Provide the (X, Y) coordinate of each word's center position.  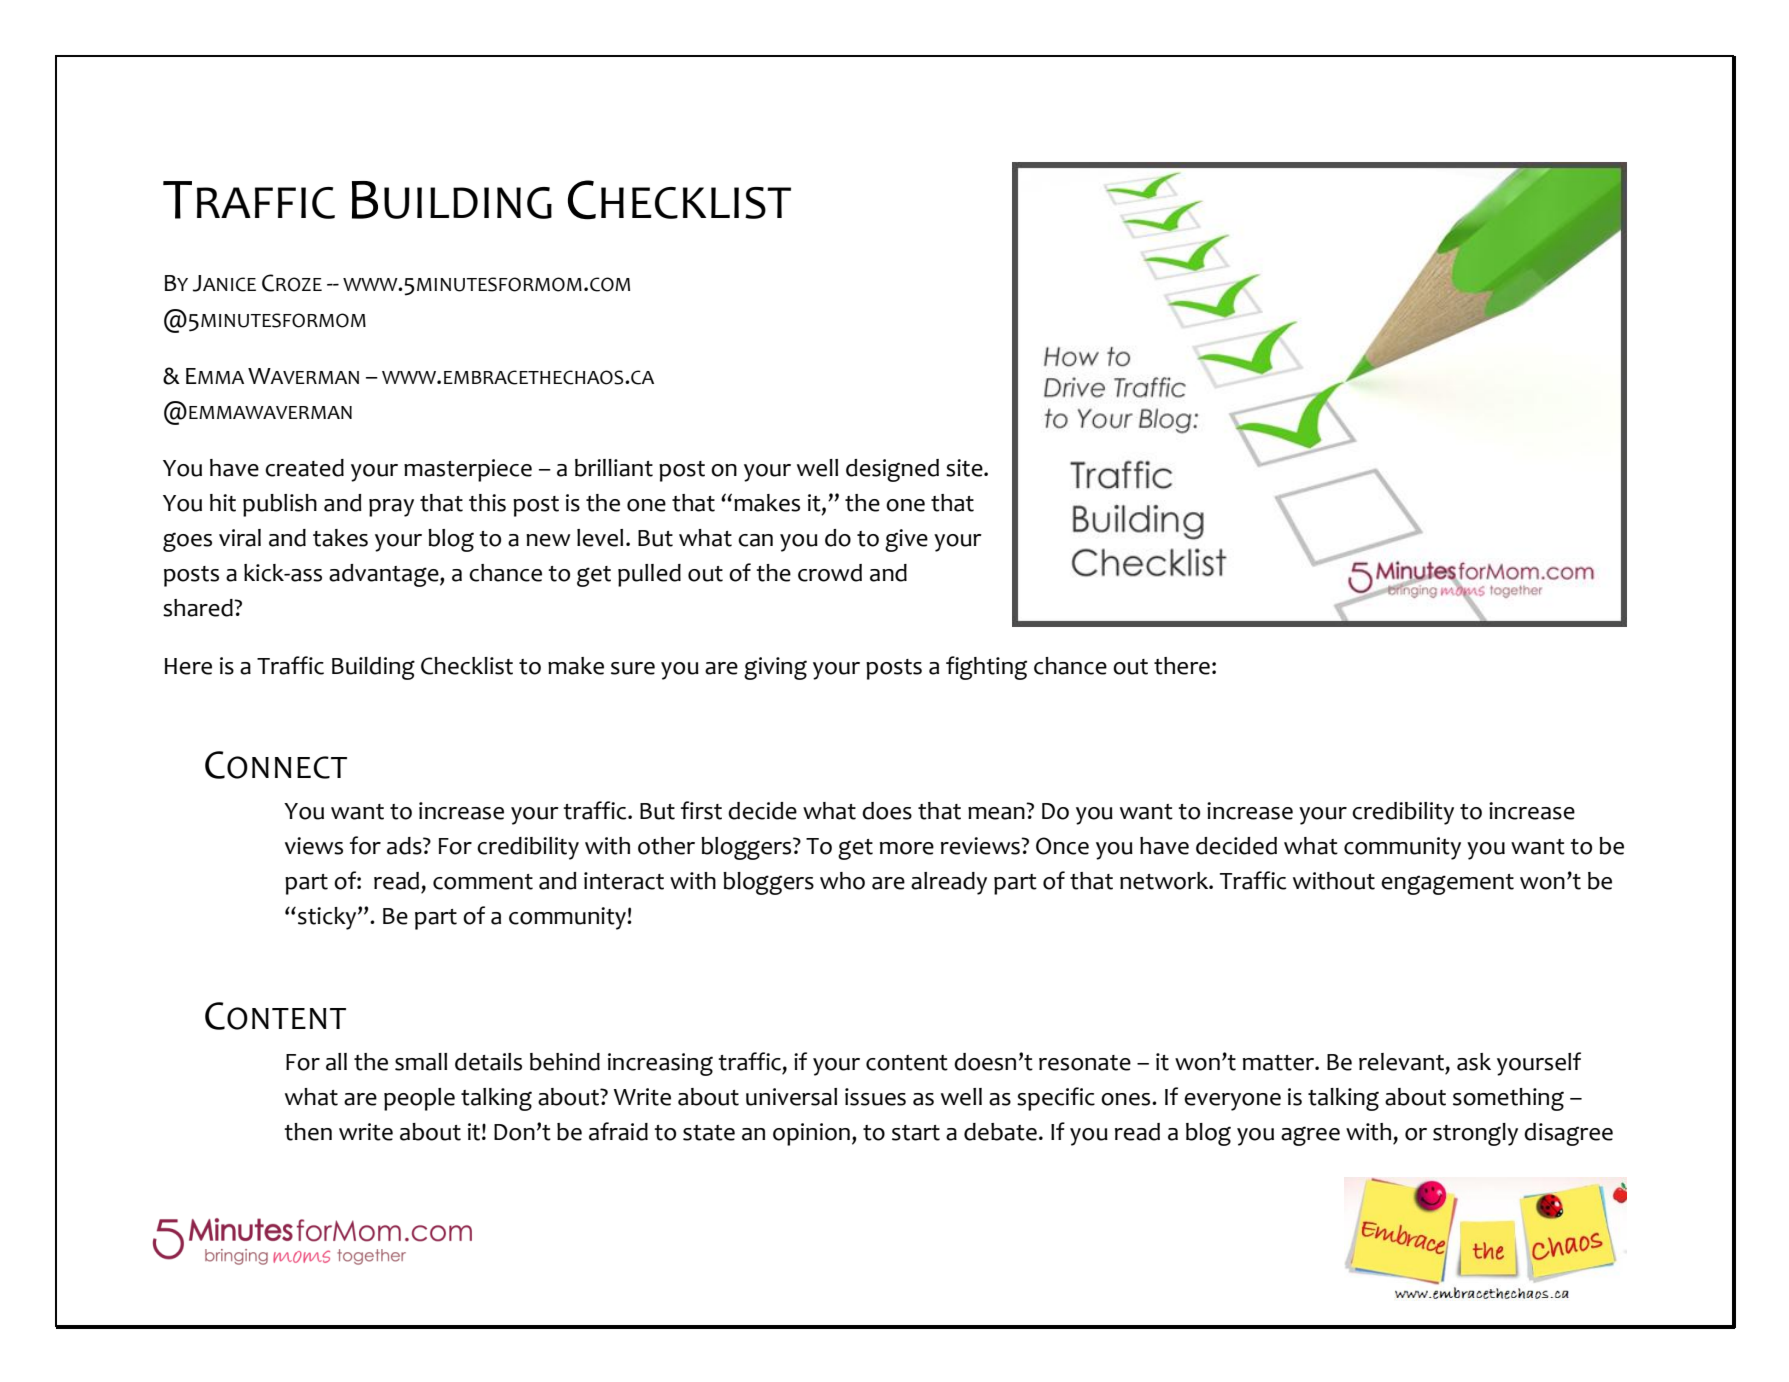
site (965, 468)
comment (483, 882)
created (304, 468)
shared (199, 608)
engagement (1447, 884)
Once (1062, 846)
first (701, 810)
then (308, 1132)
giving (775, 668)
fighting (986, 668)
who (842, 881)
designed (892, 470)
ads (405, 846)
